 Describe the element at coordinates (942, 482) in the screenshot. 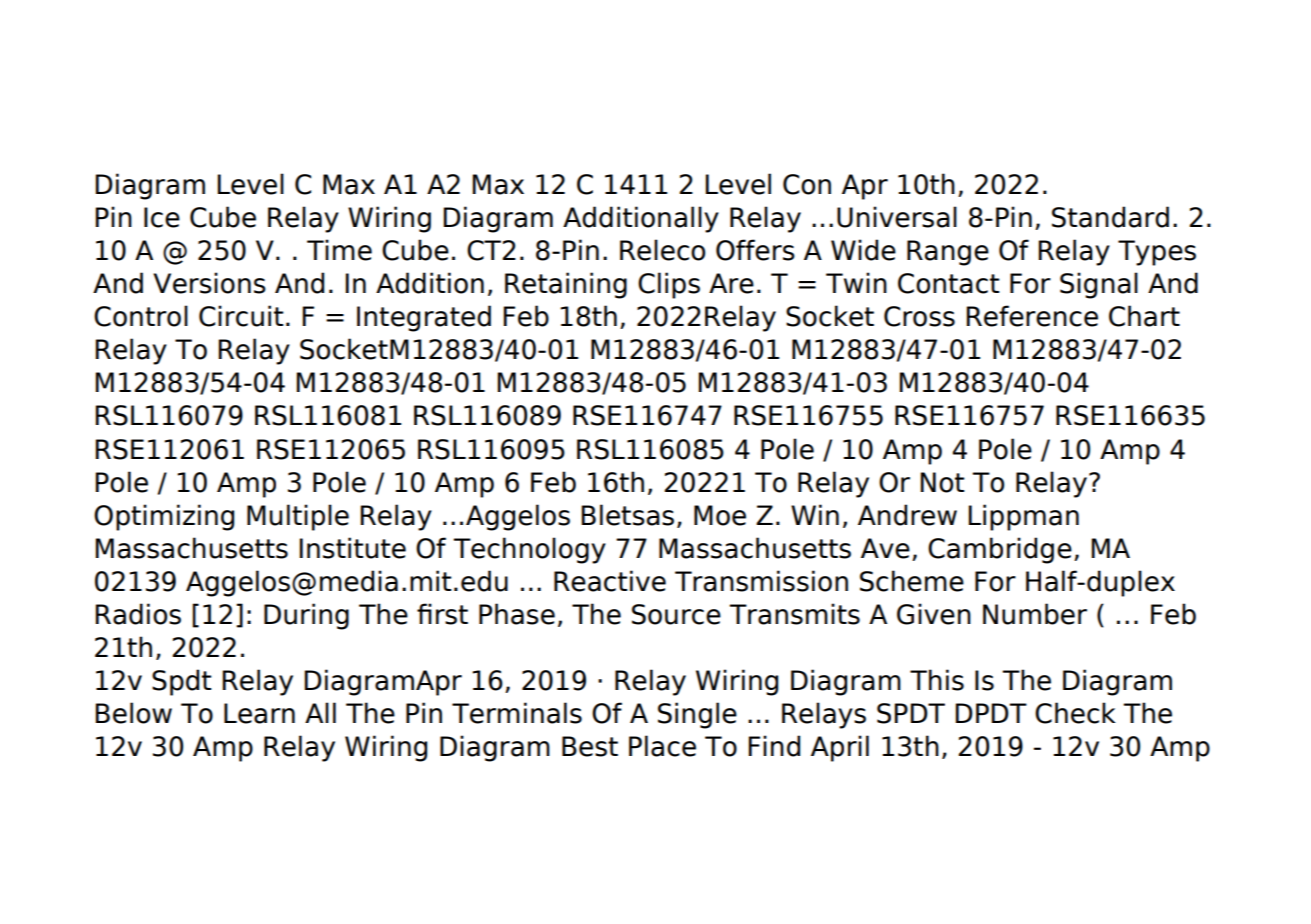

I see `Not` at that location.
